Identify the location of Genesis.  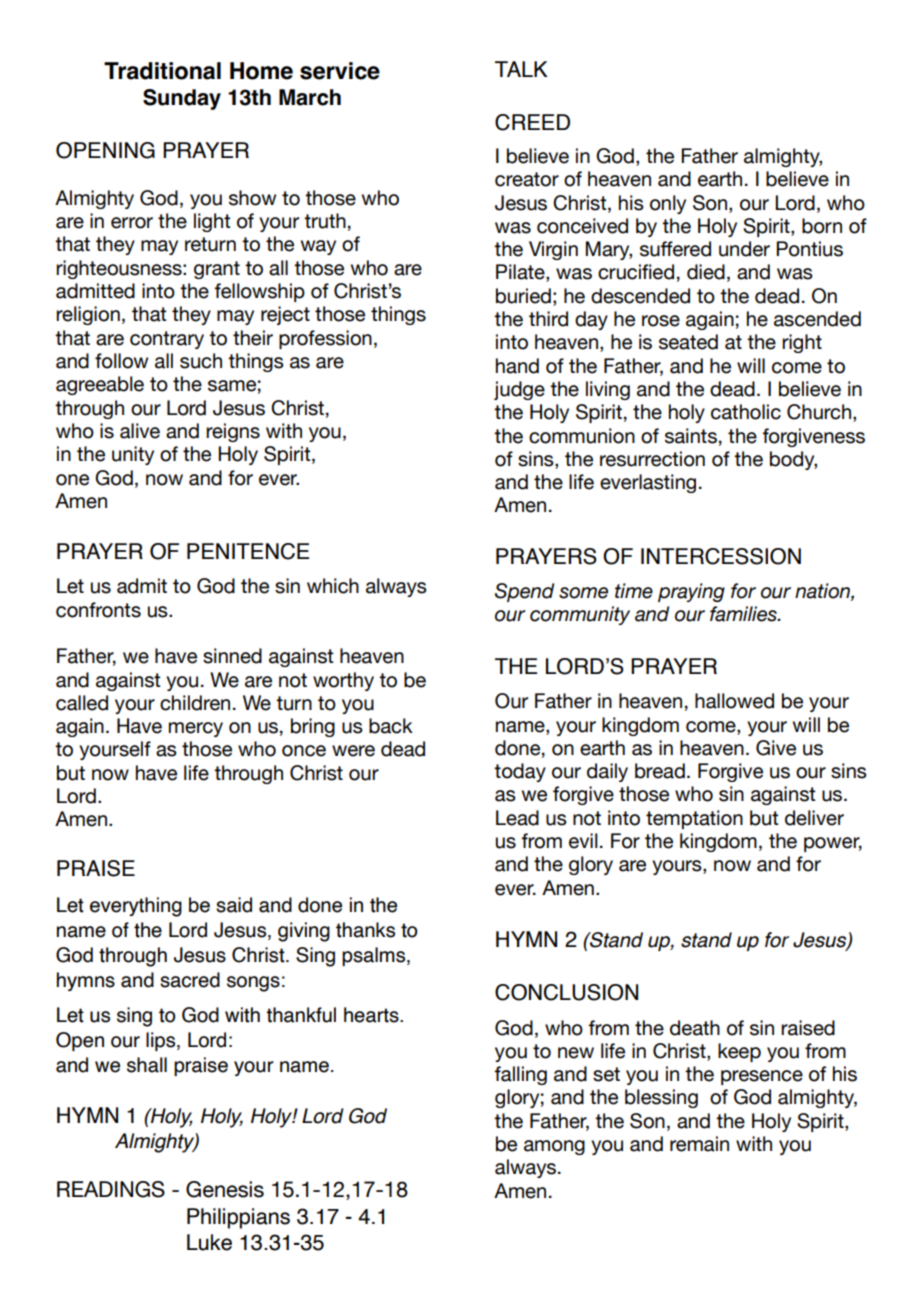
(225, 1189).
